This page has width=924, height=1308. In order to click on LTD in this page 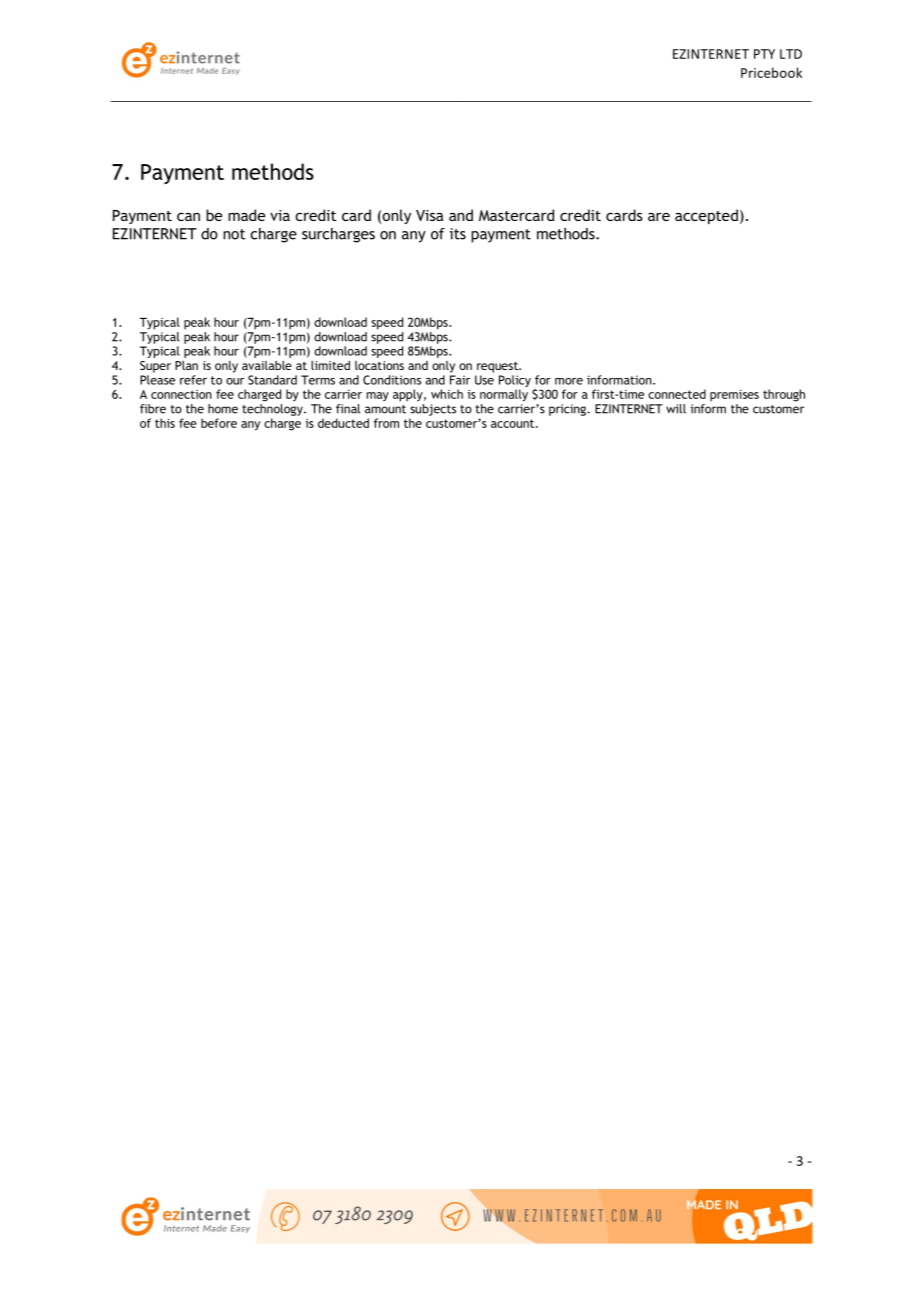, I will do `click(791, 54)`.
